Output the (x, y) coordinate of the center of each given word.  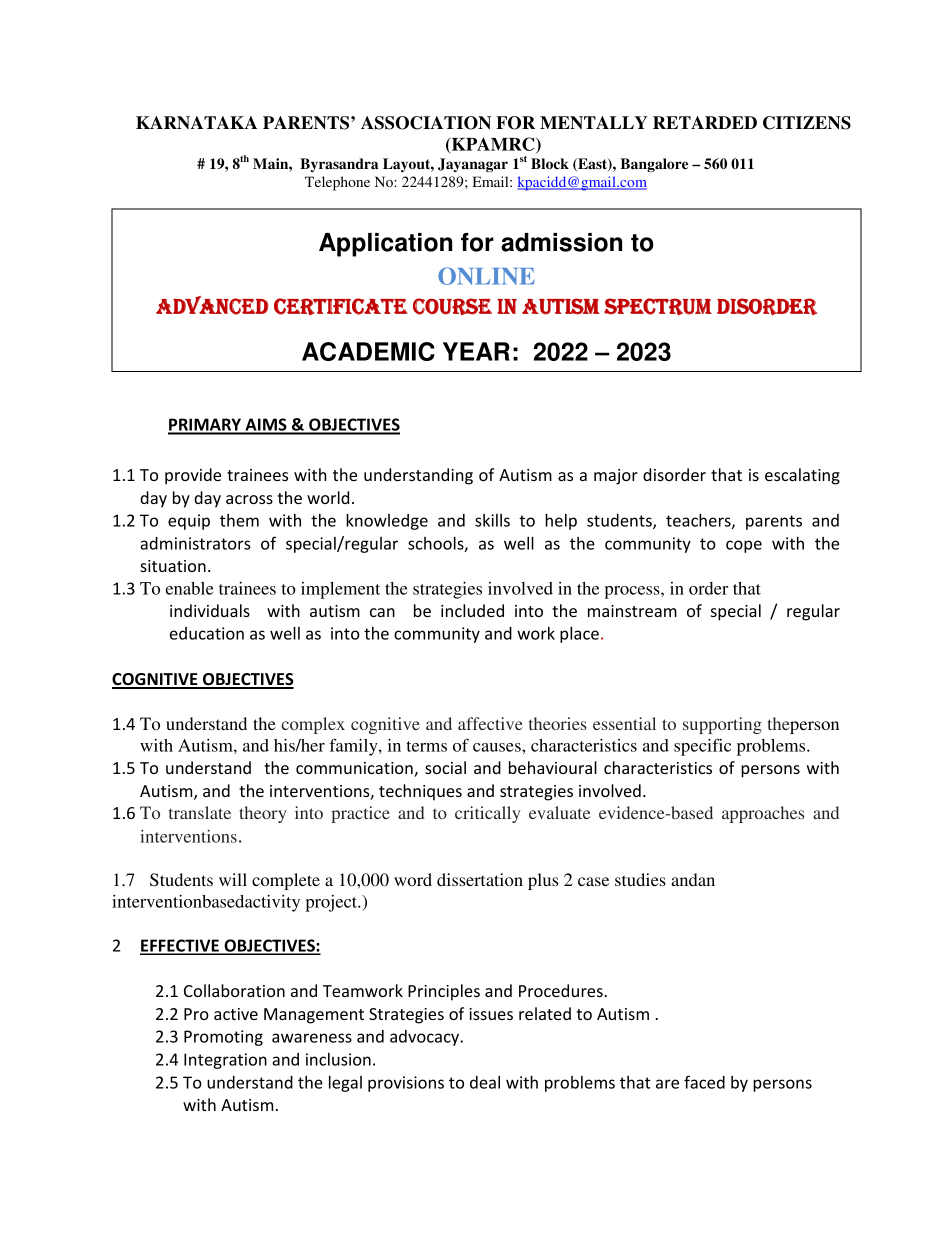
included (472, 610)
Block (550, 164)
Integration (225, 1061)
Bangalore (654, 165)
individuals (210, 610)
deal (485, 1082)
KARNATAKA (196, 122)
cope (744, 546)
